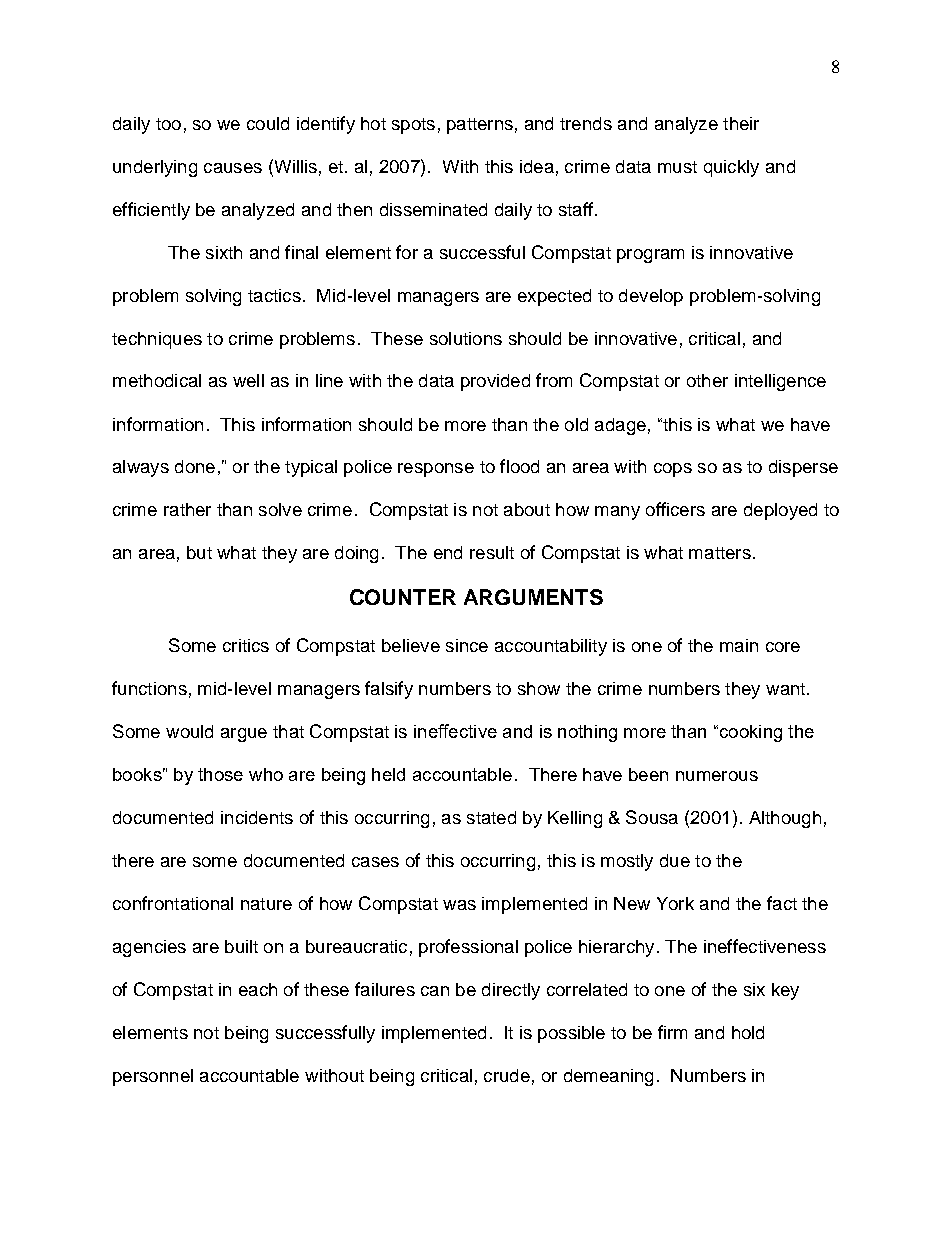 The height and width of the page is (1233, 952). Describe the element at coordinates (507, 1075) in the page. I see `crude` at that location.
